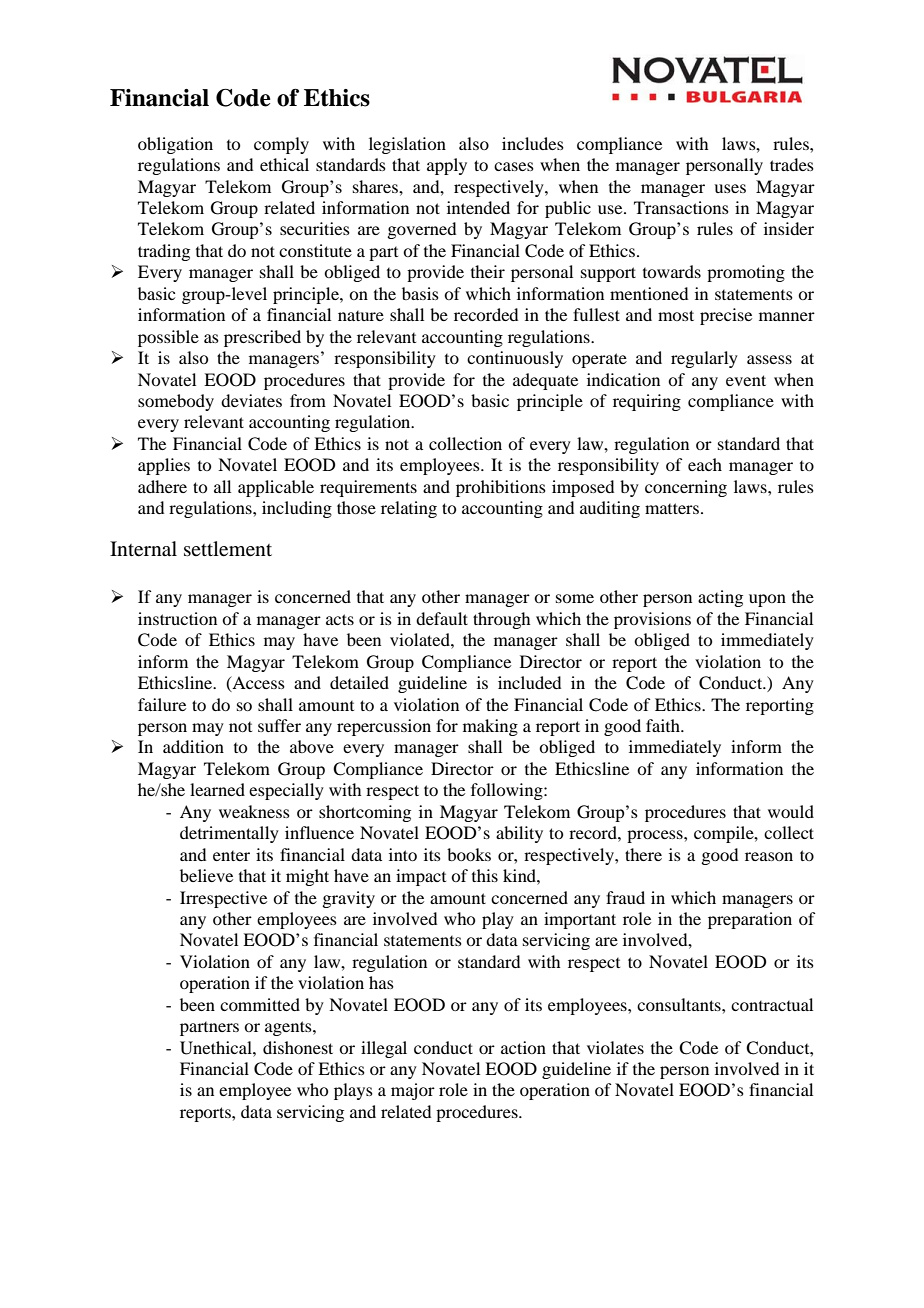 The image size is (924, 1308). I want to click on major, so click(413, 1091).
